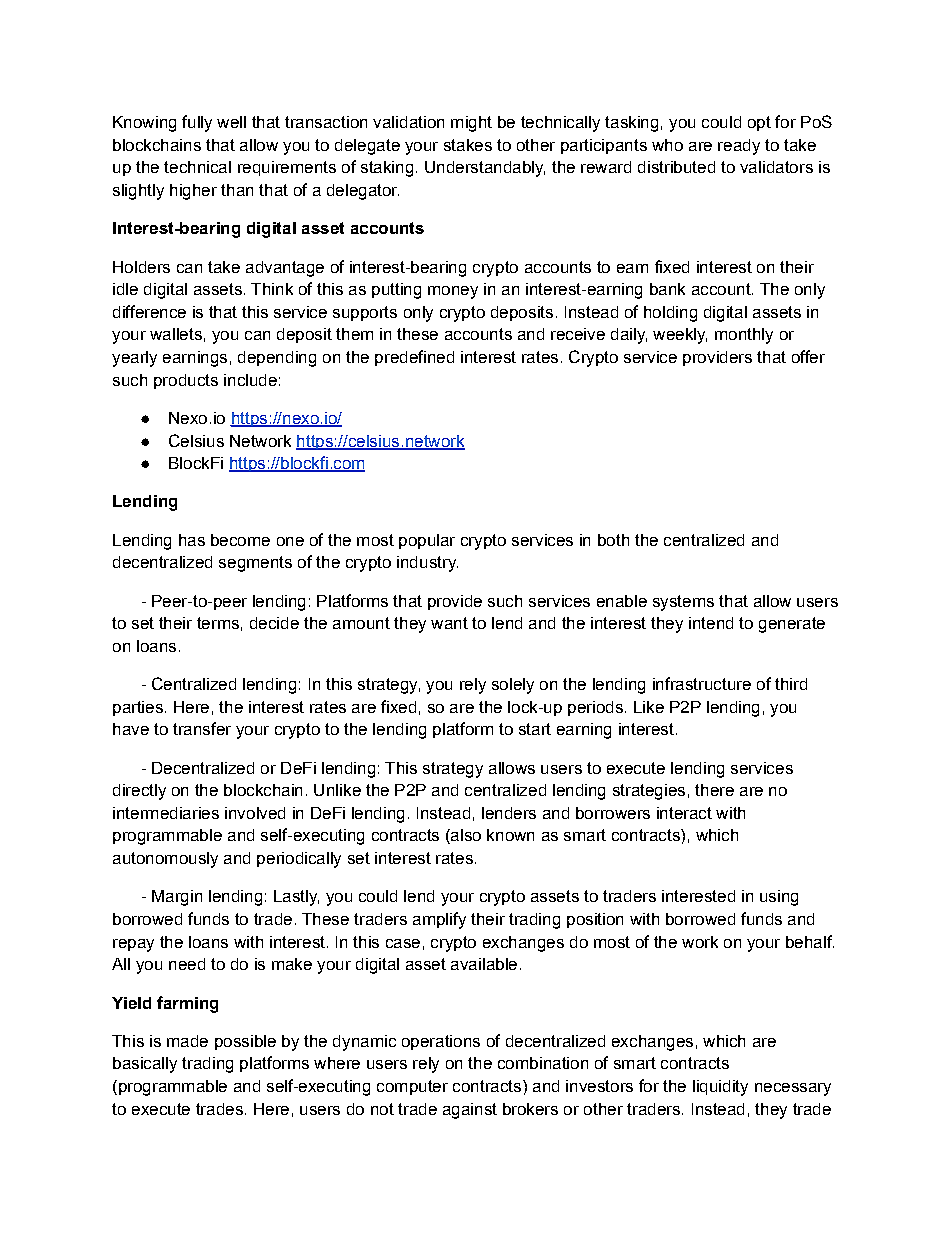 The height and width of the screenshot is (1233, 952). Describe the element at coordinates (176, 334) in the screenshot. I see `wallets` at that location.
